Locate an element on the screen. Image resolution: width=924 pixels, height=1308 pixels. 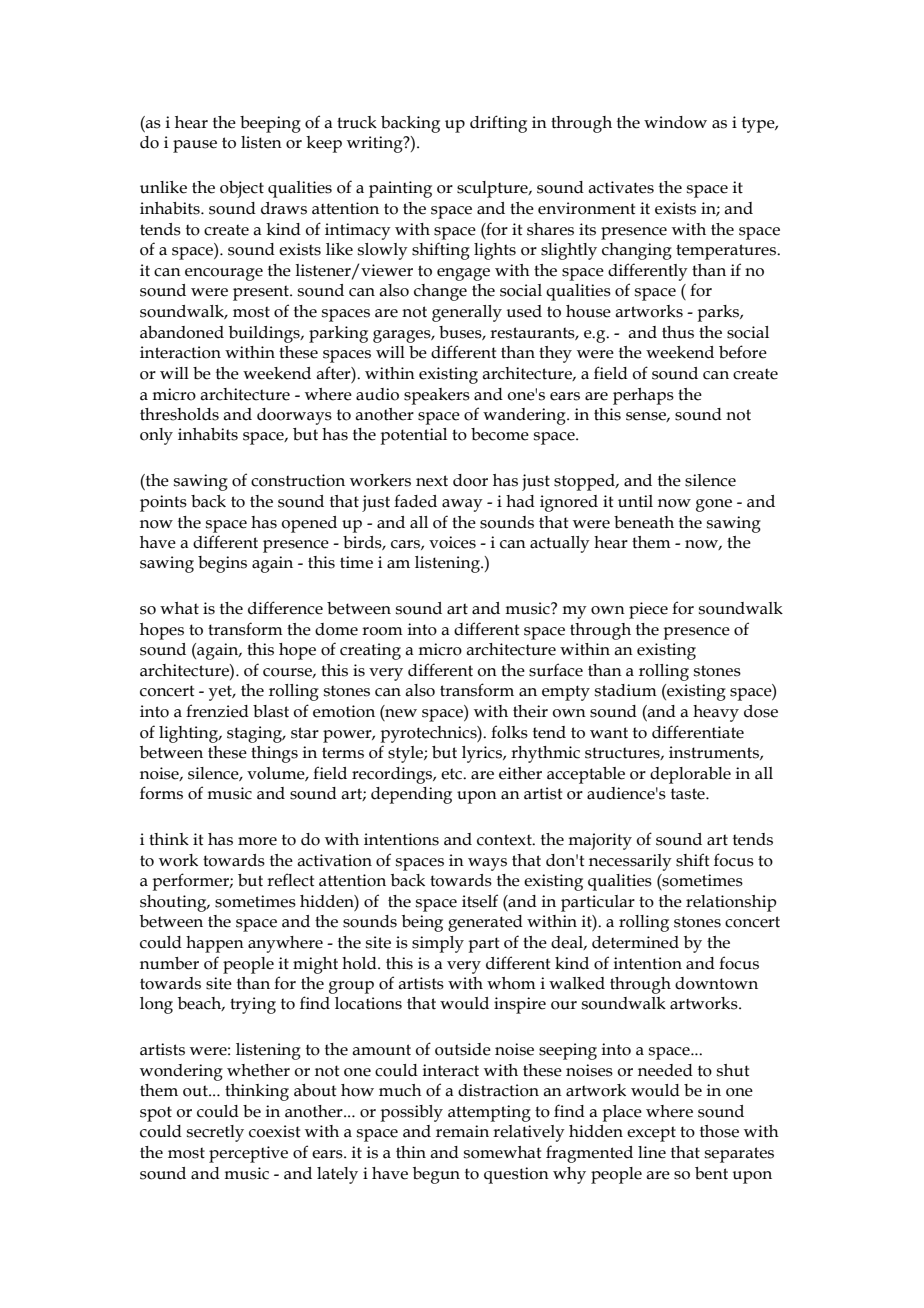
gone is located at coordinates (714, 505).
